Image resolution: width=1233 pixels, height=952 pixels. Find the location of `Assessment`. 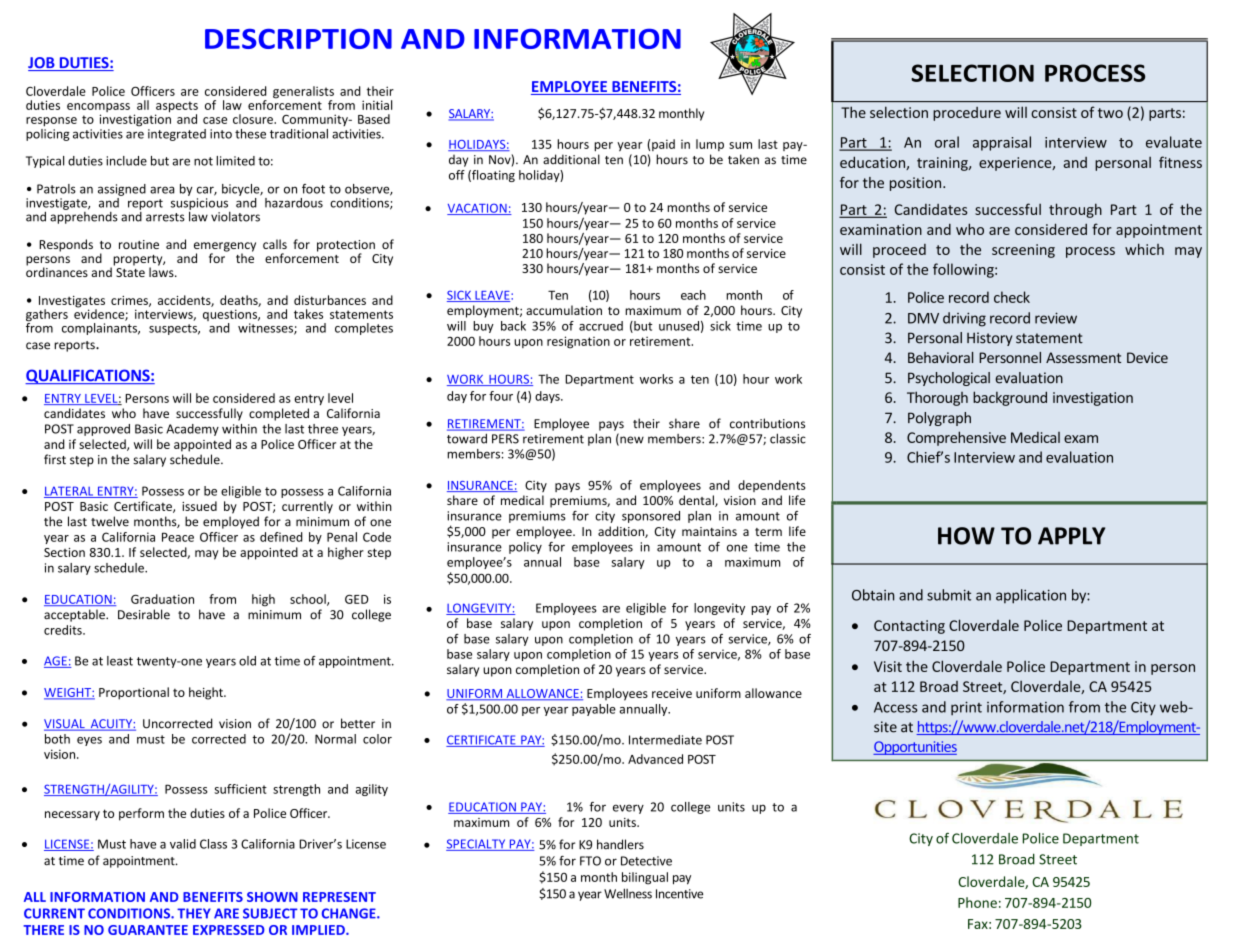

Assessment is located at coordinates (1083, 357).
